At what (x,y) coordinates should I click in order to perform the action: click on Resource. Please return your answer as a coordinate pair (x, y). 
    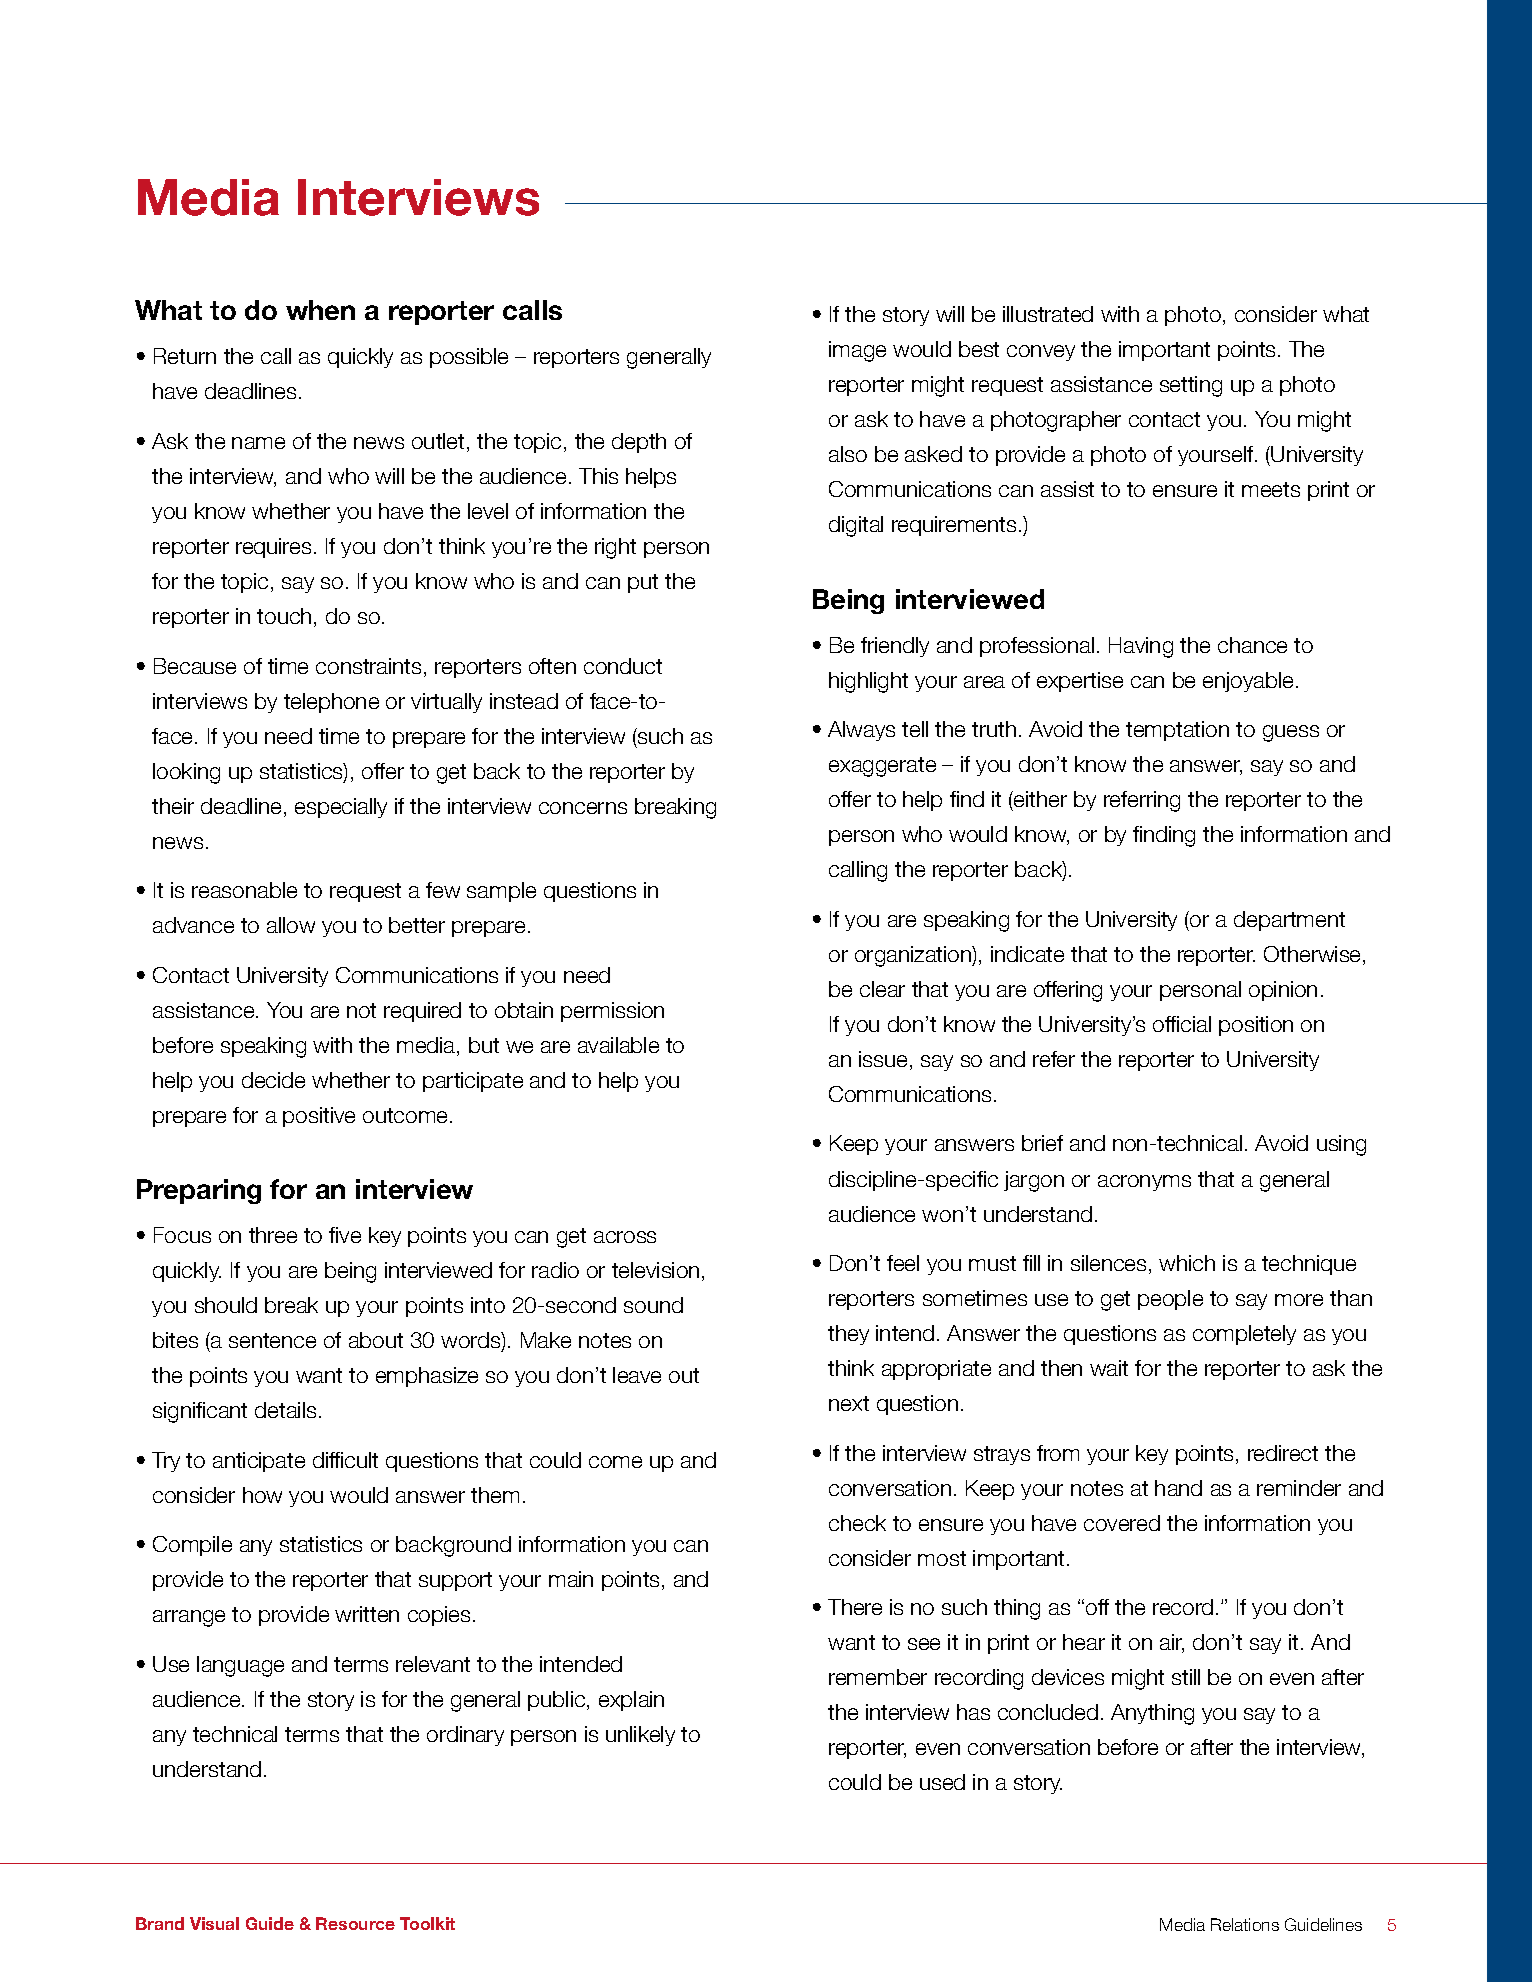
    Looking at the image, I should click on (355, 1923).
